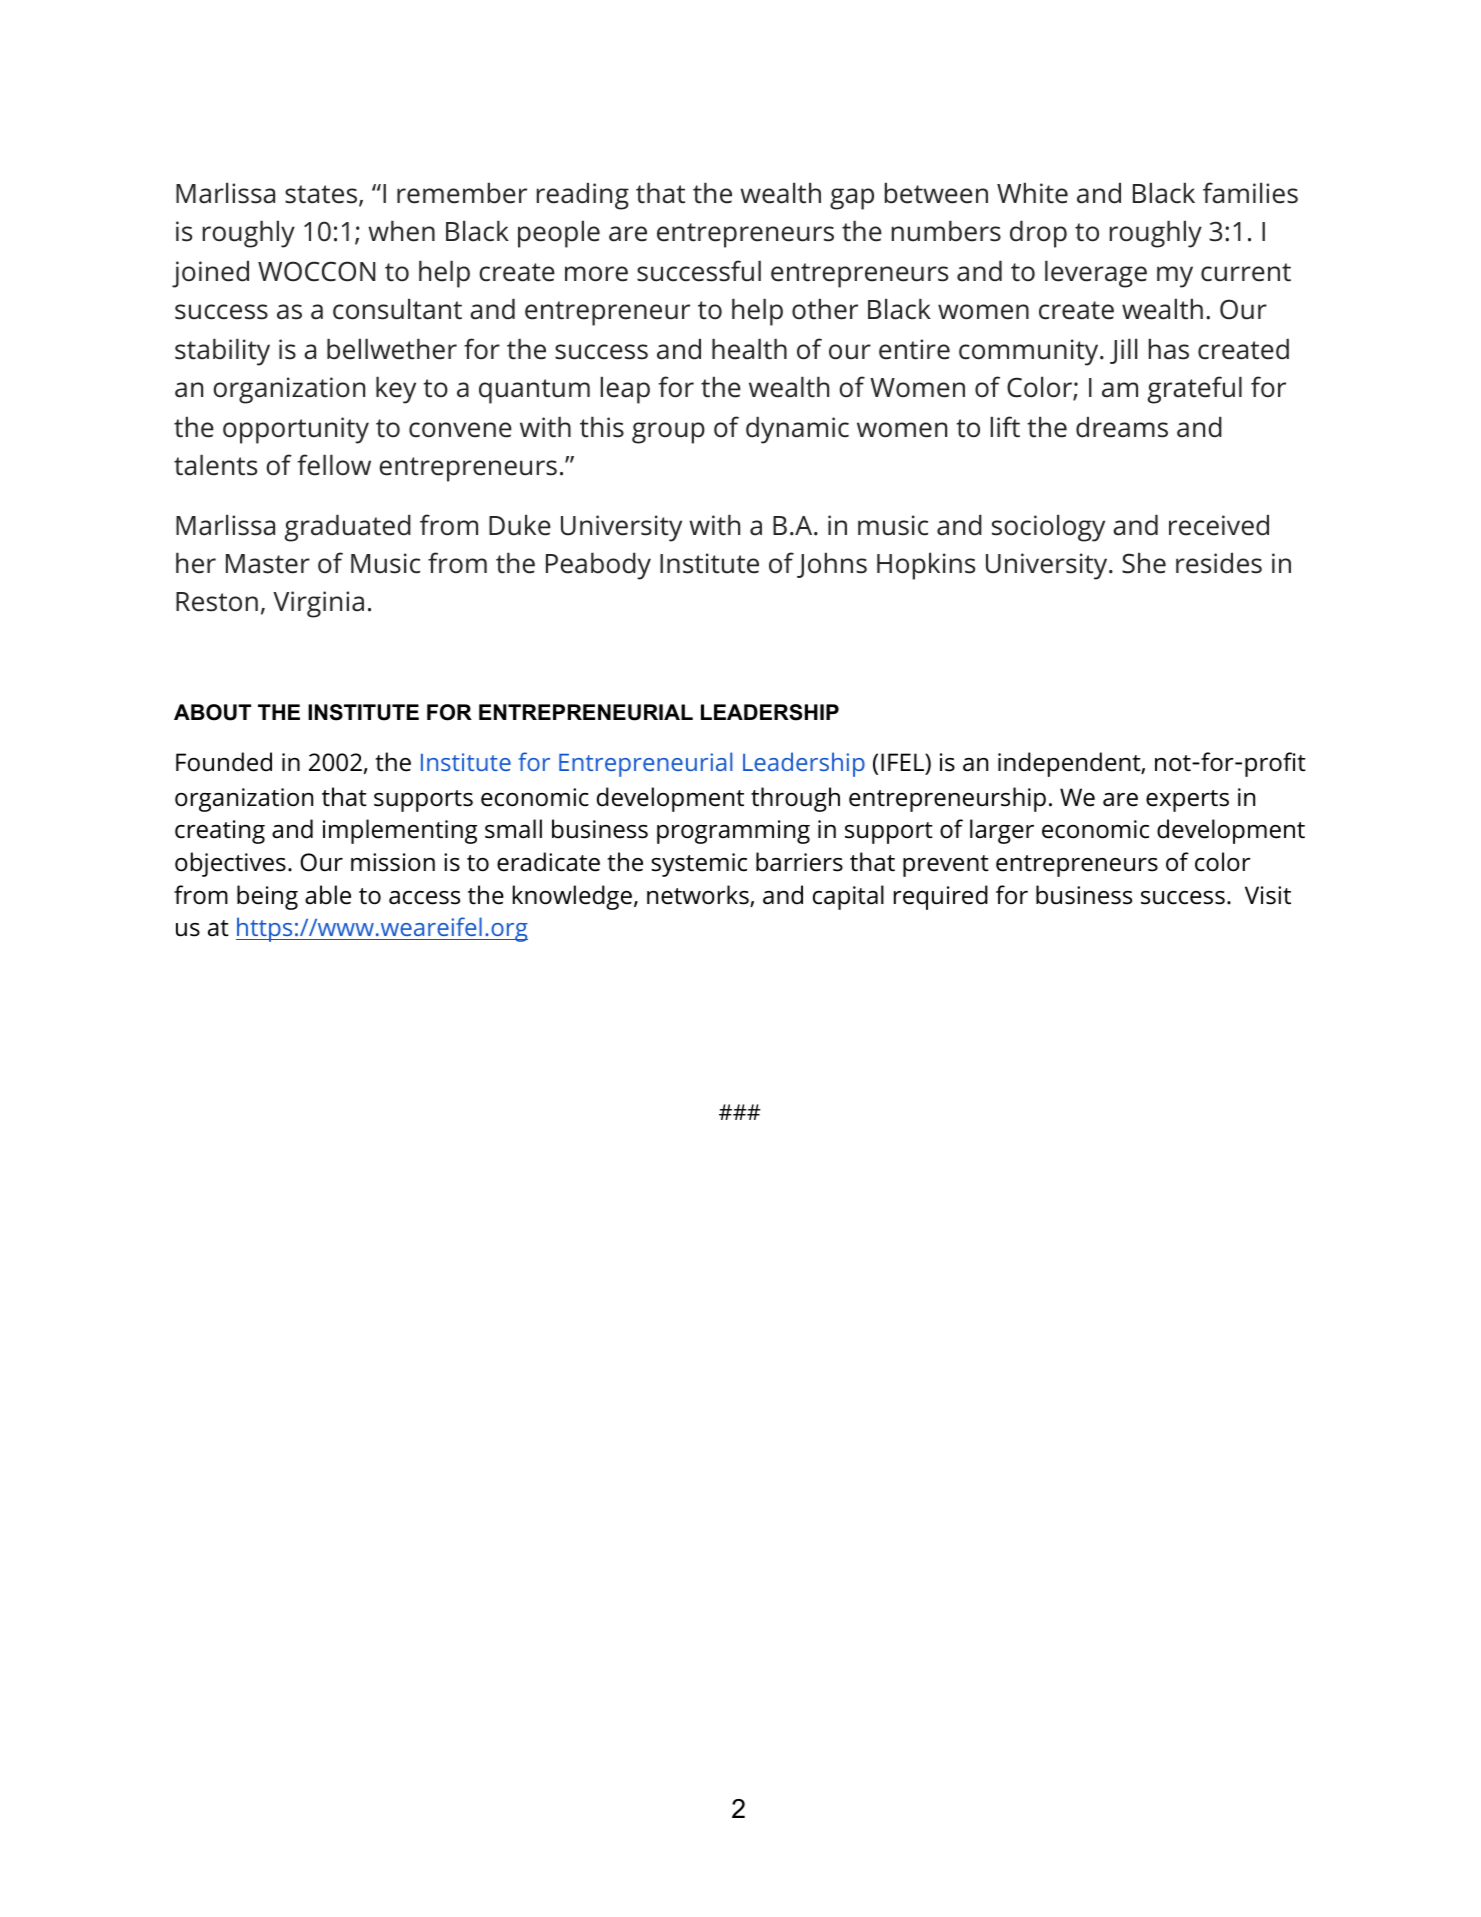 The height and width of the screenshot is (1917, 1481). Describe the element at coordinates (699, 865) in the screenshot. I see `systemic` at that location.
